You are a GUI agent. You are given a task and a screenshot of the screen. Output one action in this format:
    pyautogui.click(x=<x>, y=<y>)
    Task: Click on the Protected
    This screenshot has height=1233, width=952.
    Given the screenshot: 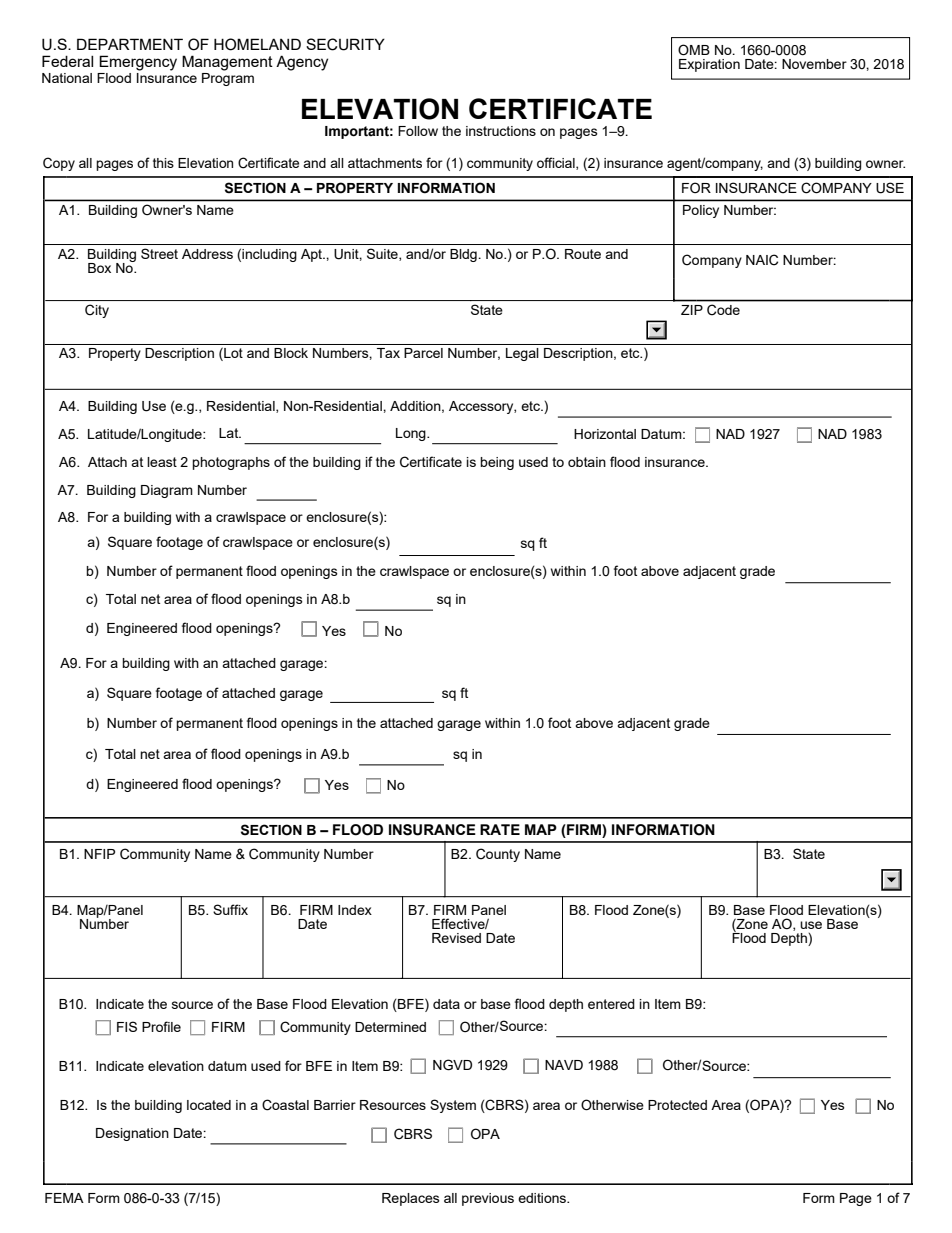 What is the action you would take?
    pyautogui.click(x=677, y=1105)
